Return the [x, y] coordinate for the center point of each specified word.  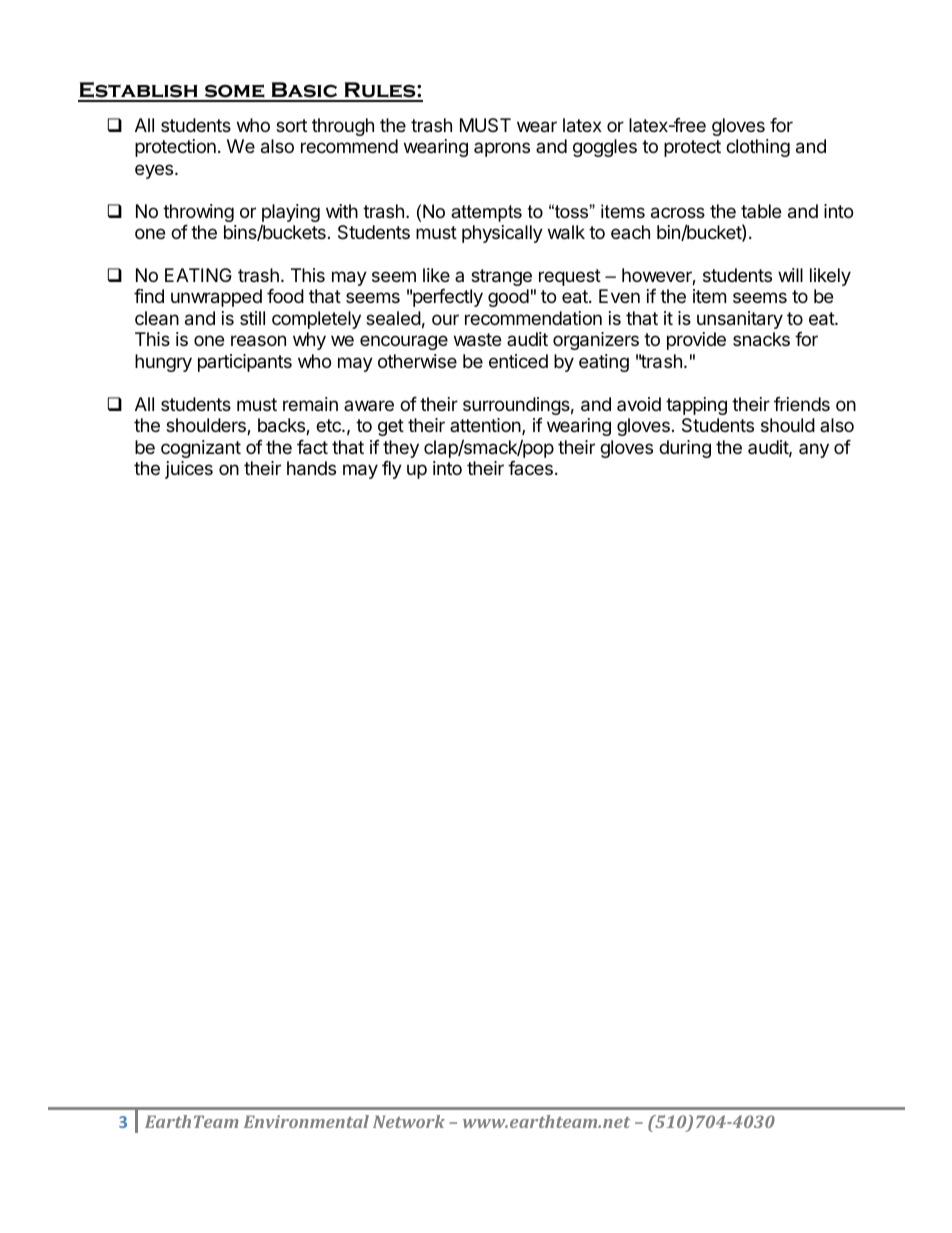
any [814, 450]
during [685, 449]
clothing [758, 148]
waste [477, 340]
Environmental [306, 1121]
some [234, 92]
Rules [380, 91]
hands [311, 468]
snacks [761, 339]
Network [409, 1121]
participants [245, 363]
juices [189, 470]
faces [530, 468]
